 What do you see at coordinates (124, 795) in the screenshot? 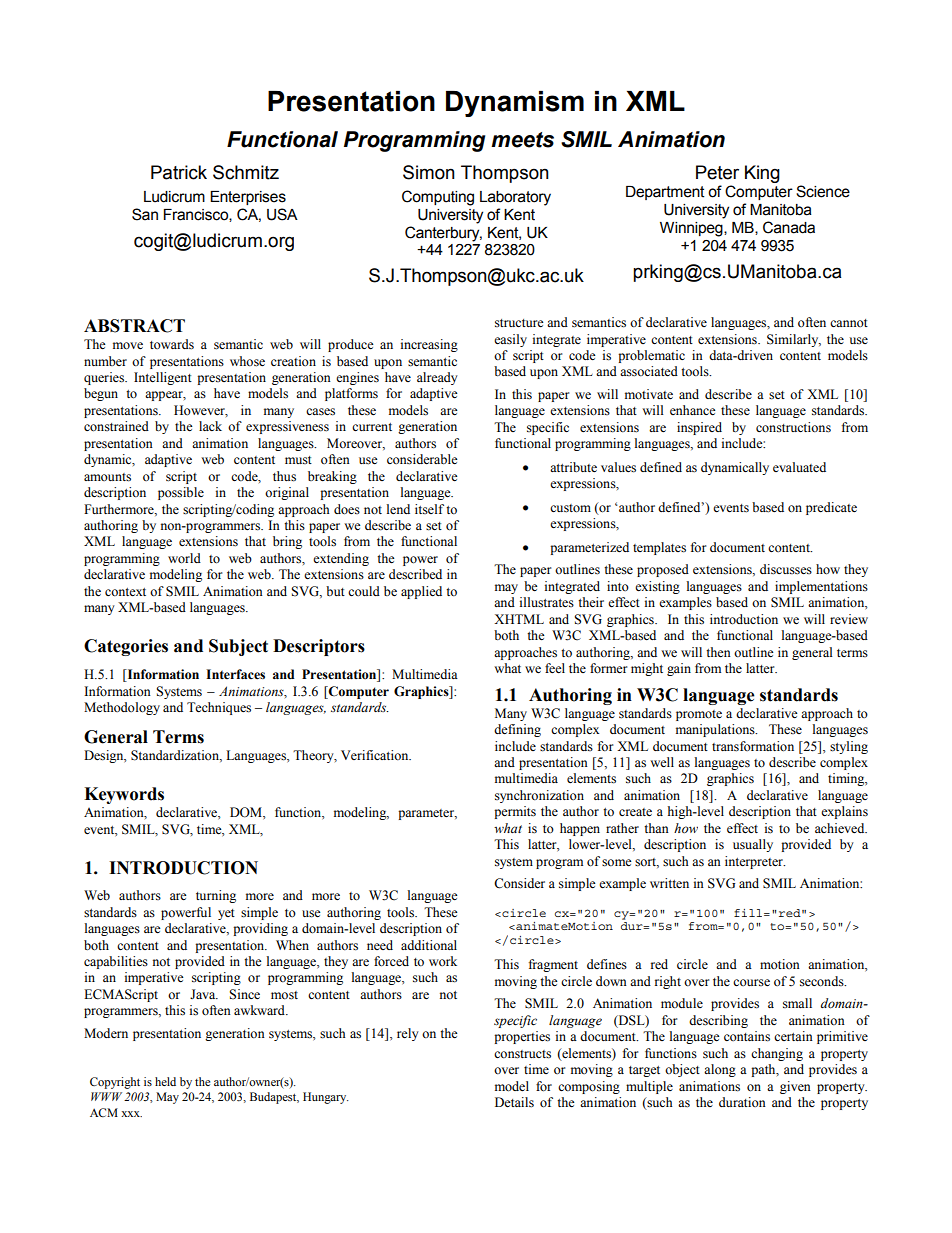
I see `Keywords` at bounding box center [124, 795].
